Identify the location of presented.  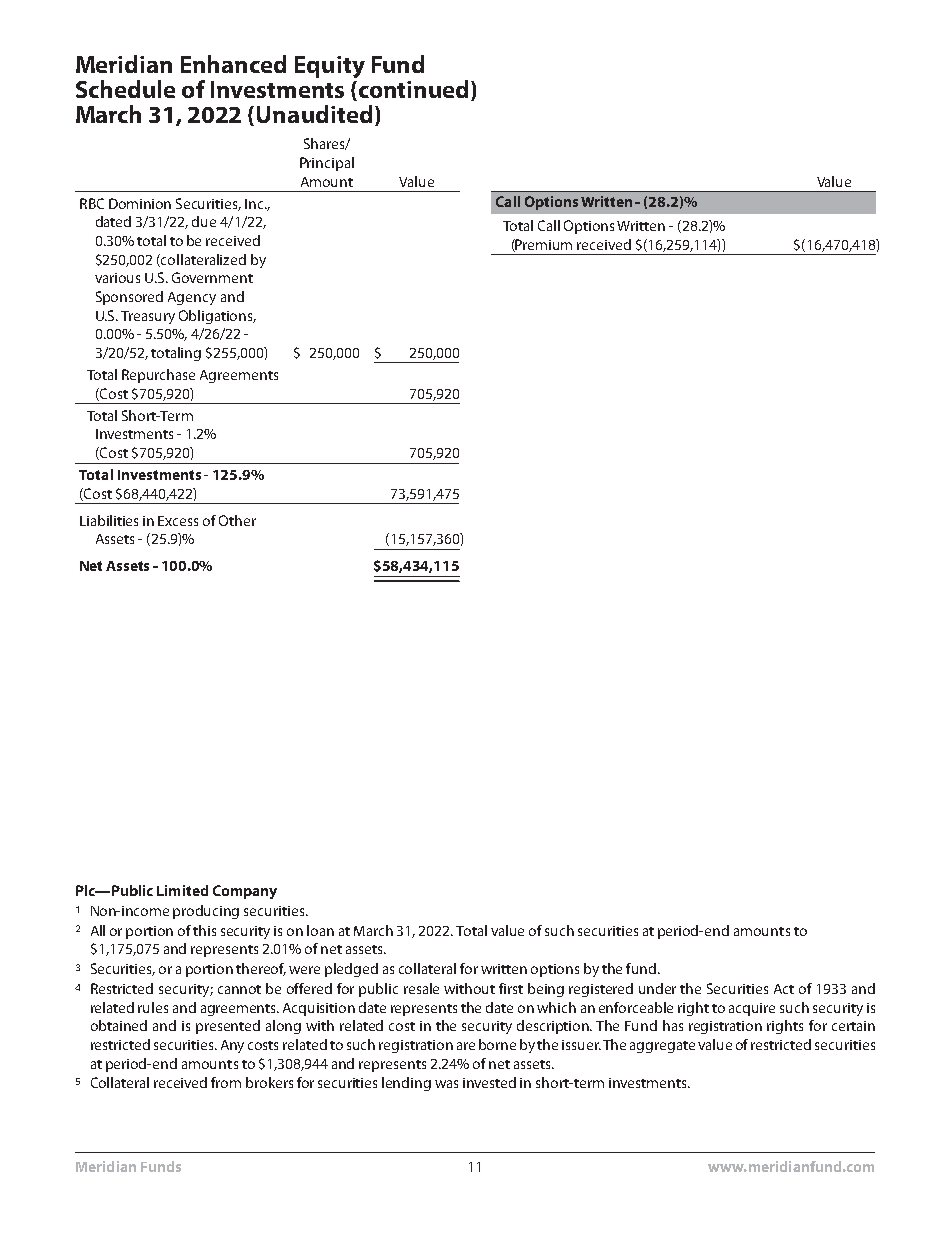
(228, 1027).
